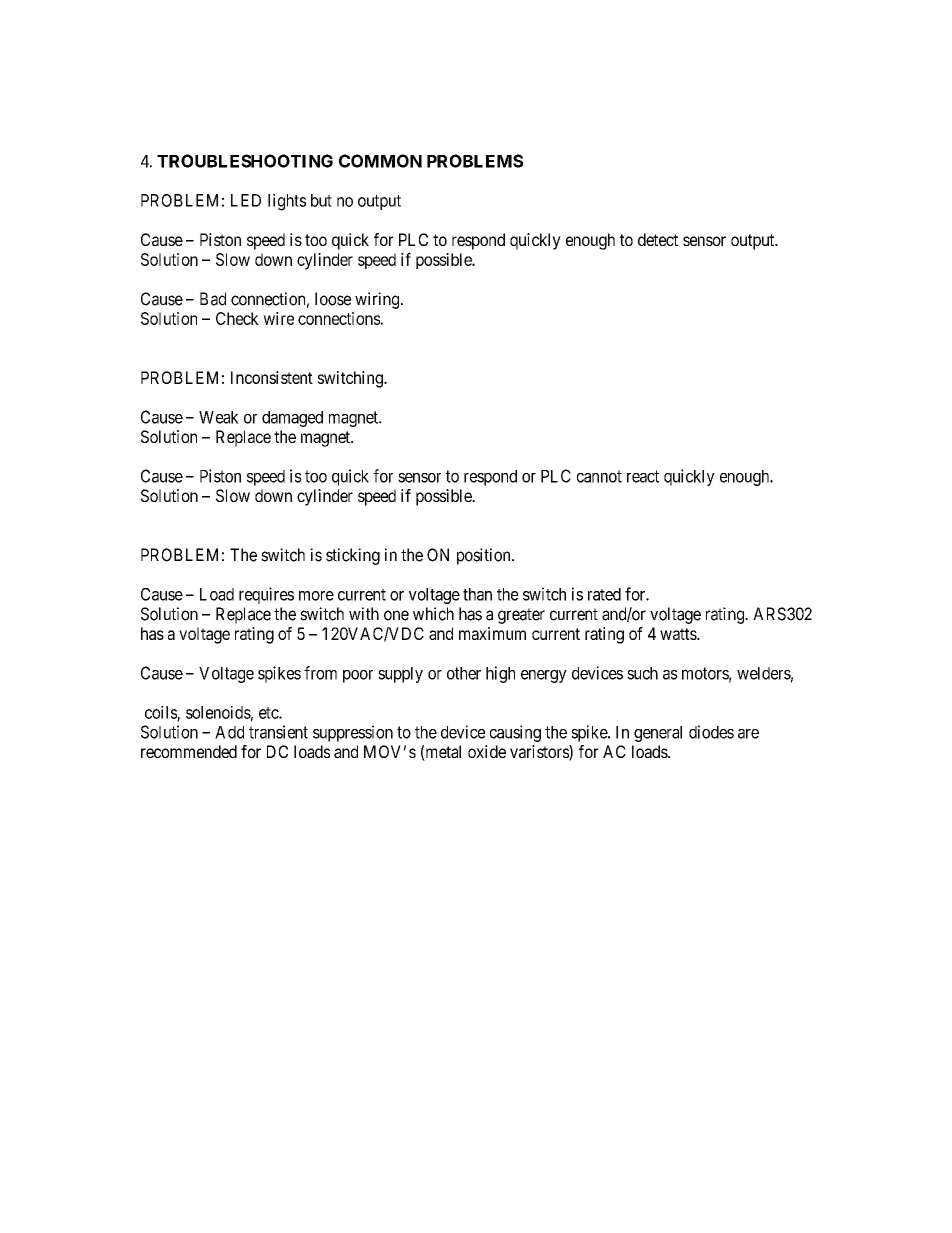 Image resolution: width=952 pixels, height=1233 pixels. Describe the element at coordinates (485, 556) in the document. I see `position` at that location.
